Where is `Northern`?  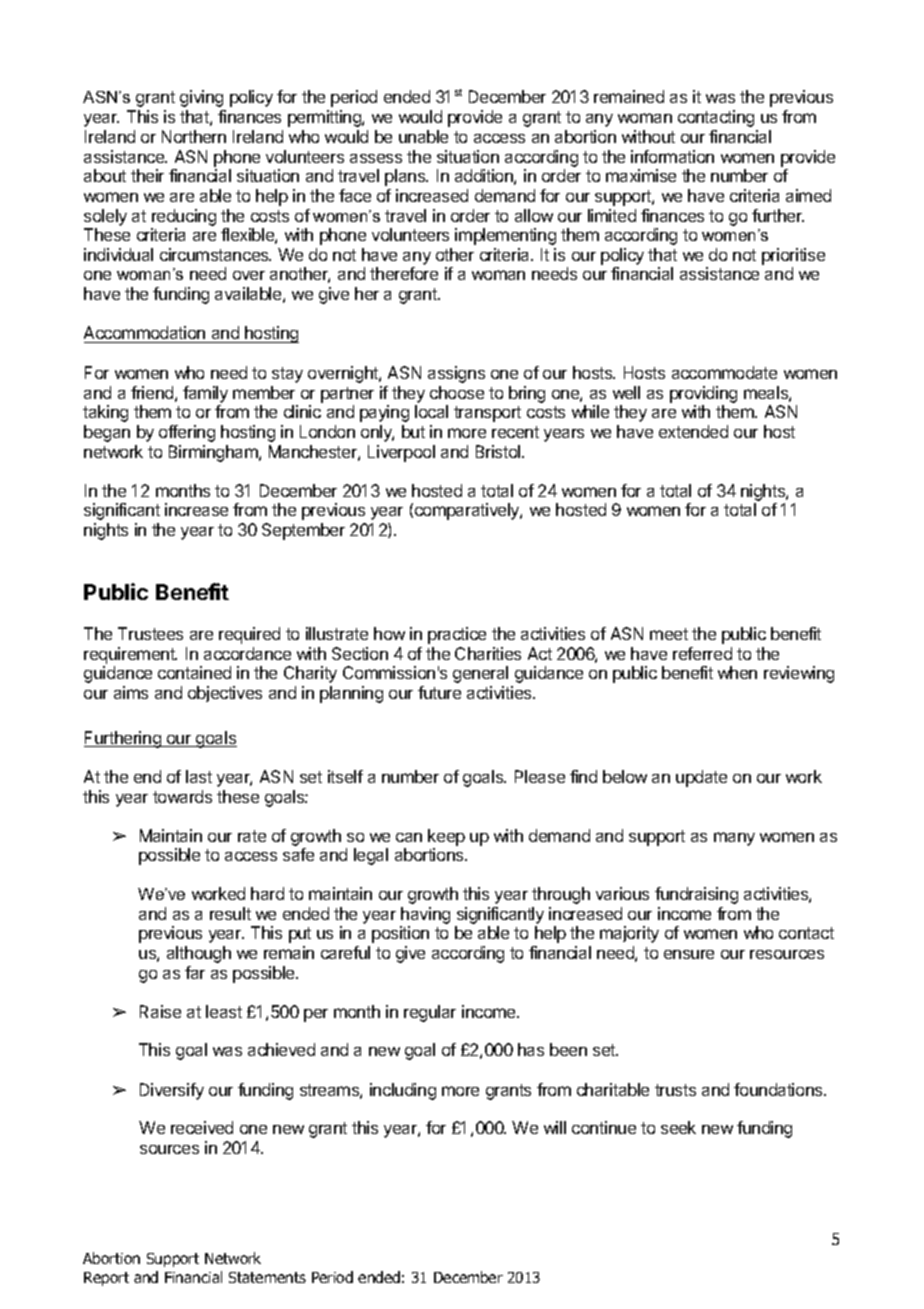 Northern is located at coordinates (194, 136).
